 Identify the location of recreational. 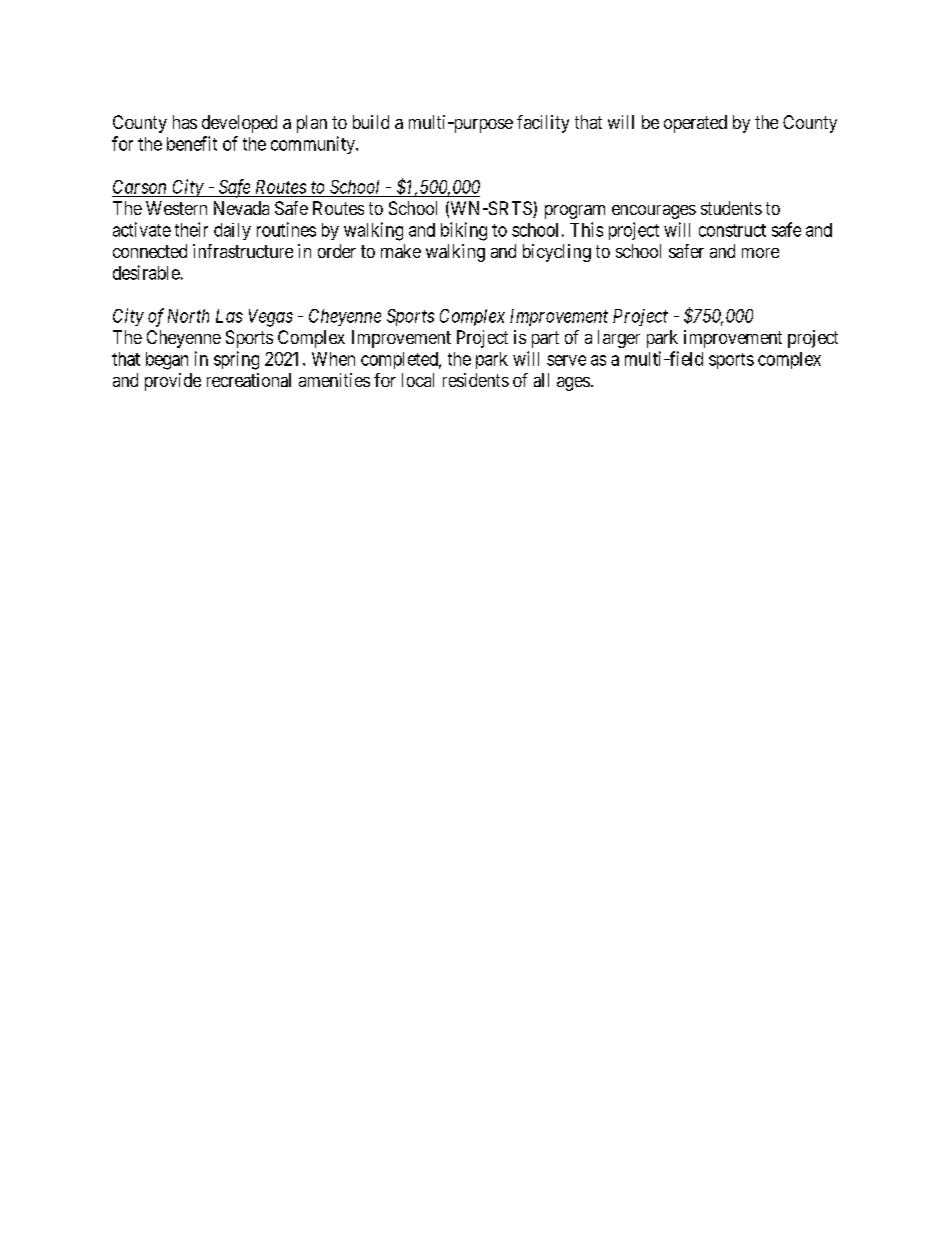
(249, 380).
